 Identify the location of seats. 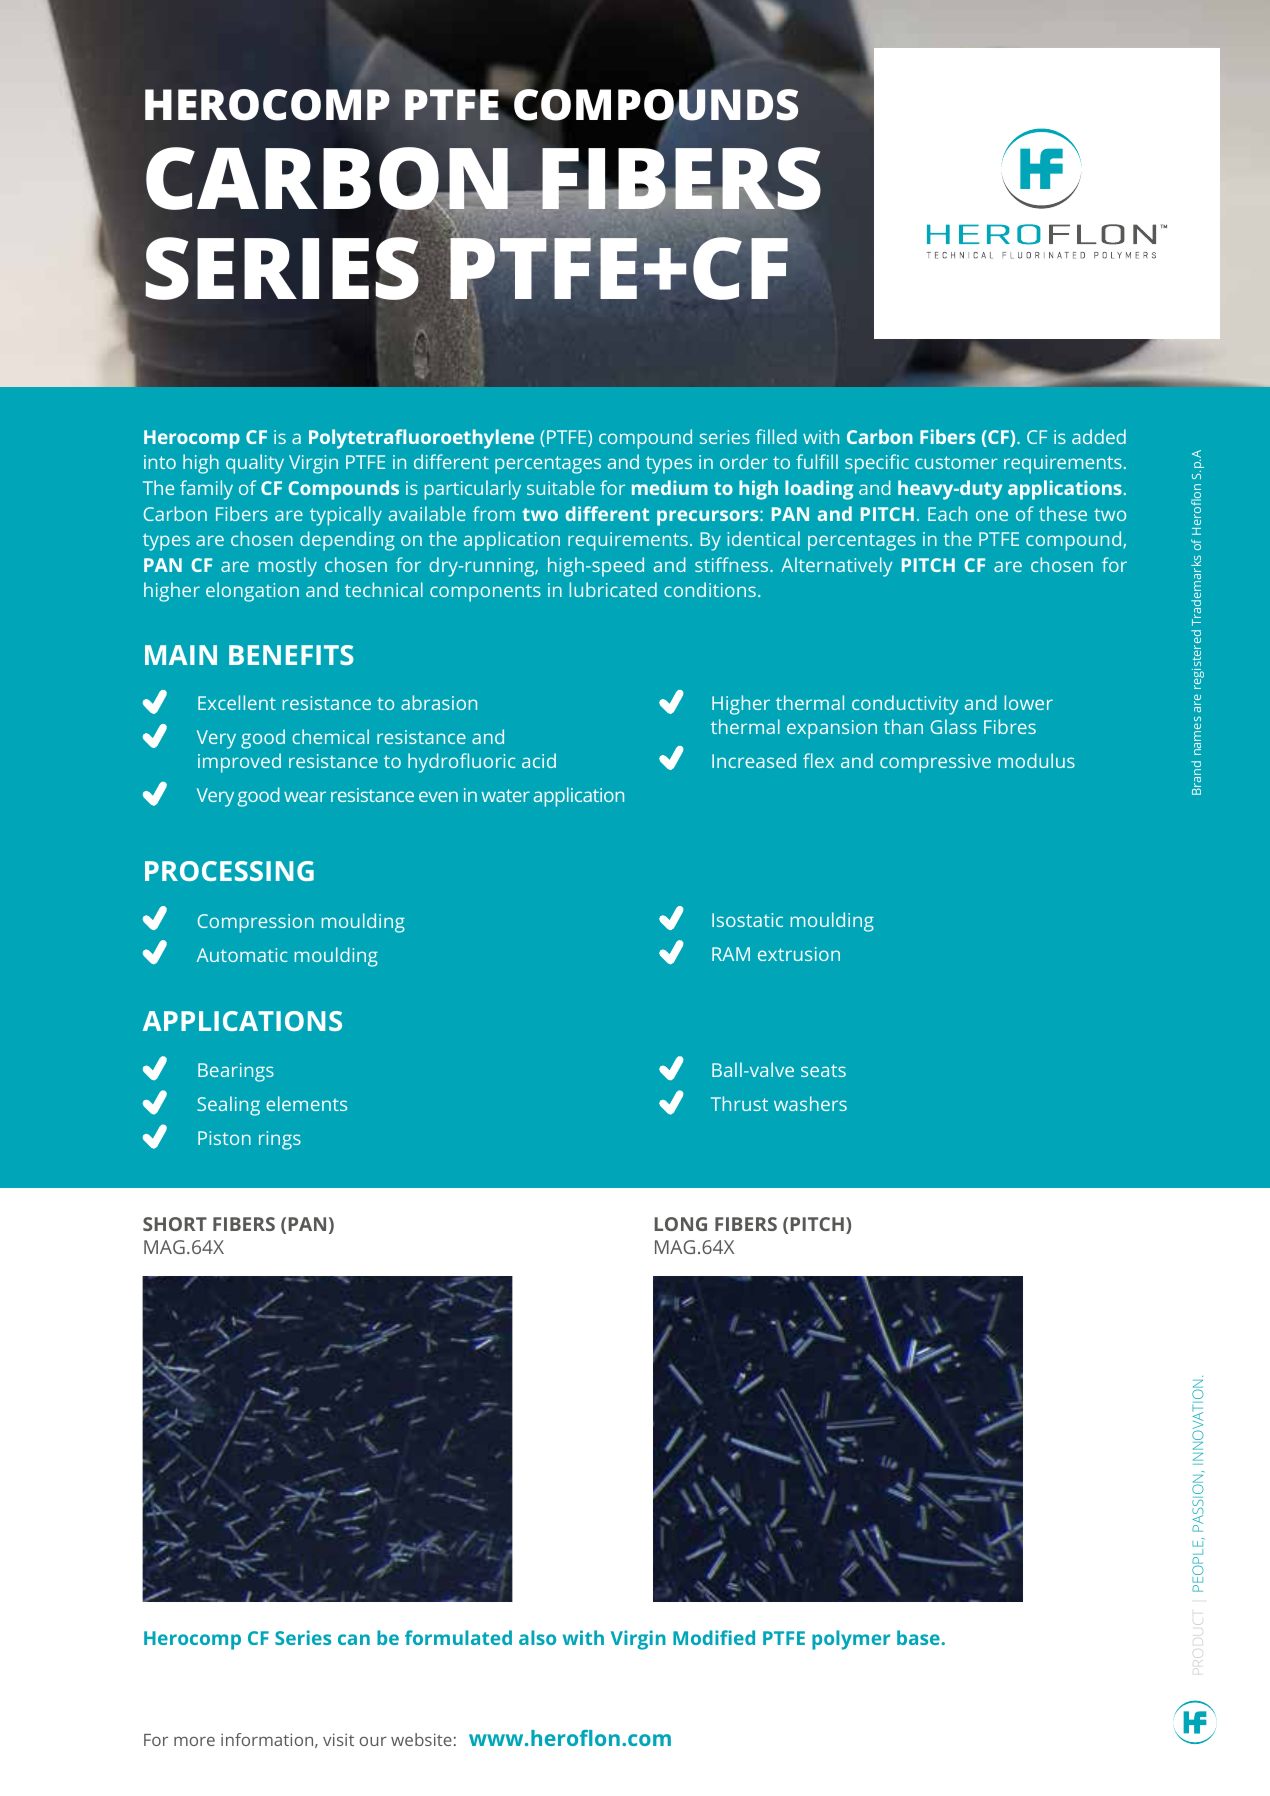
(823, 1070).
